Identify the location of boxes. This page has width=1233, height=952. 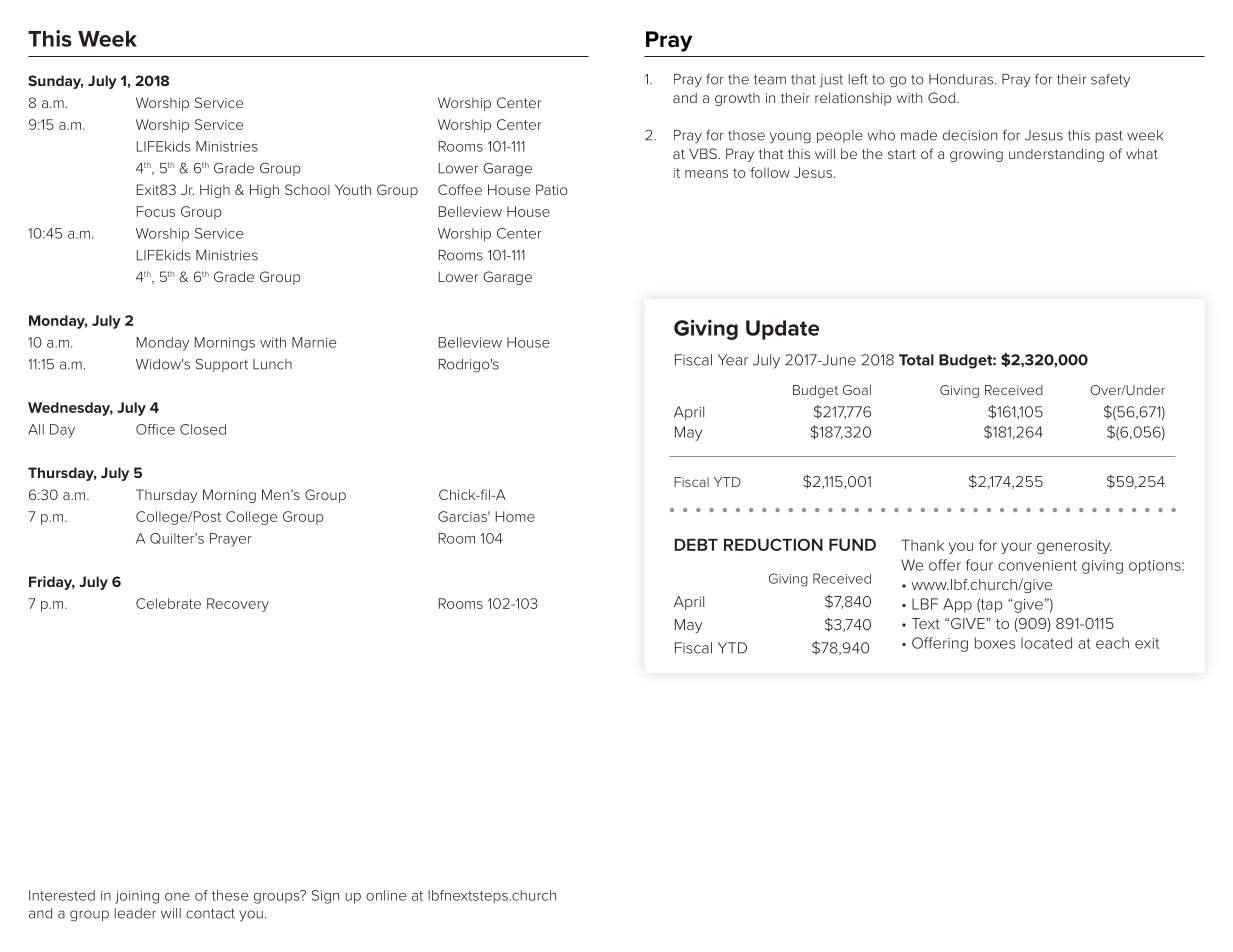
(995, 643).
